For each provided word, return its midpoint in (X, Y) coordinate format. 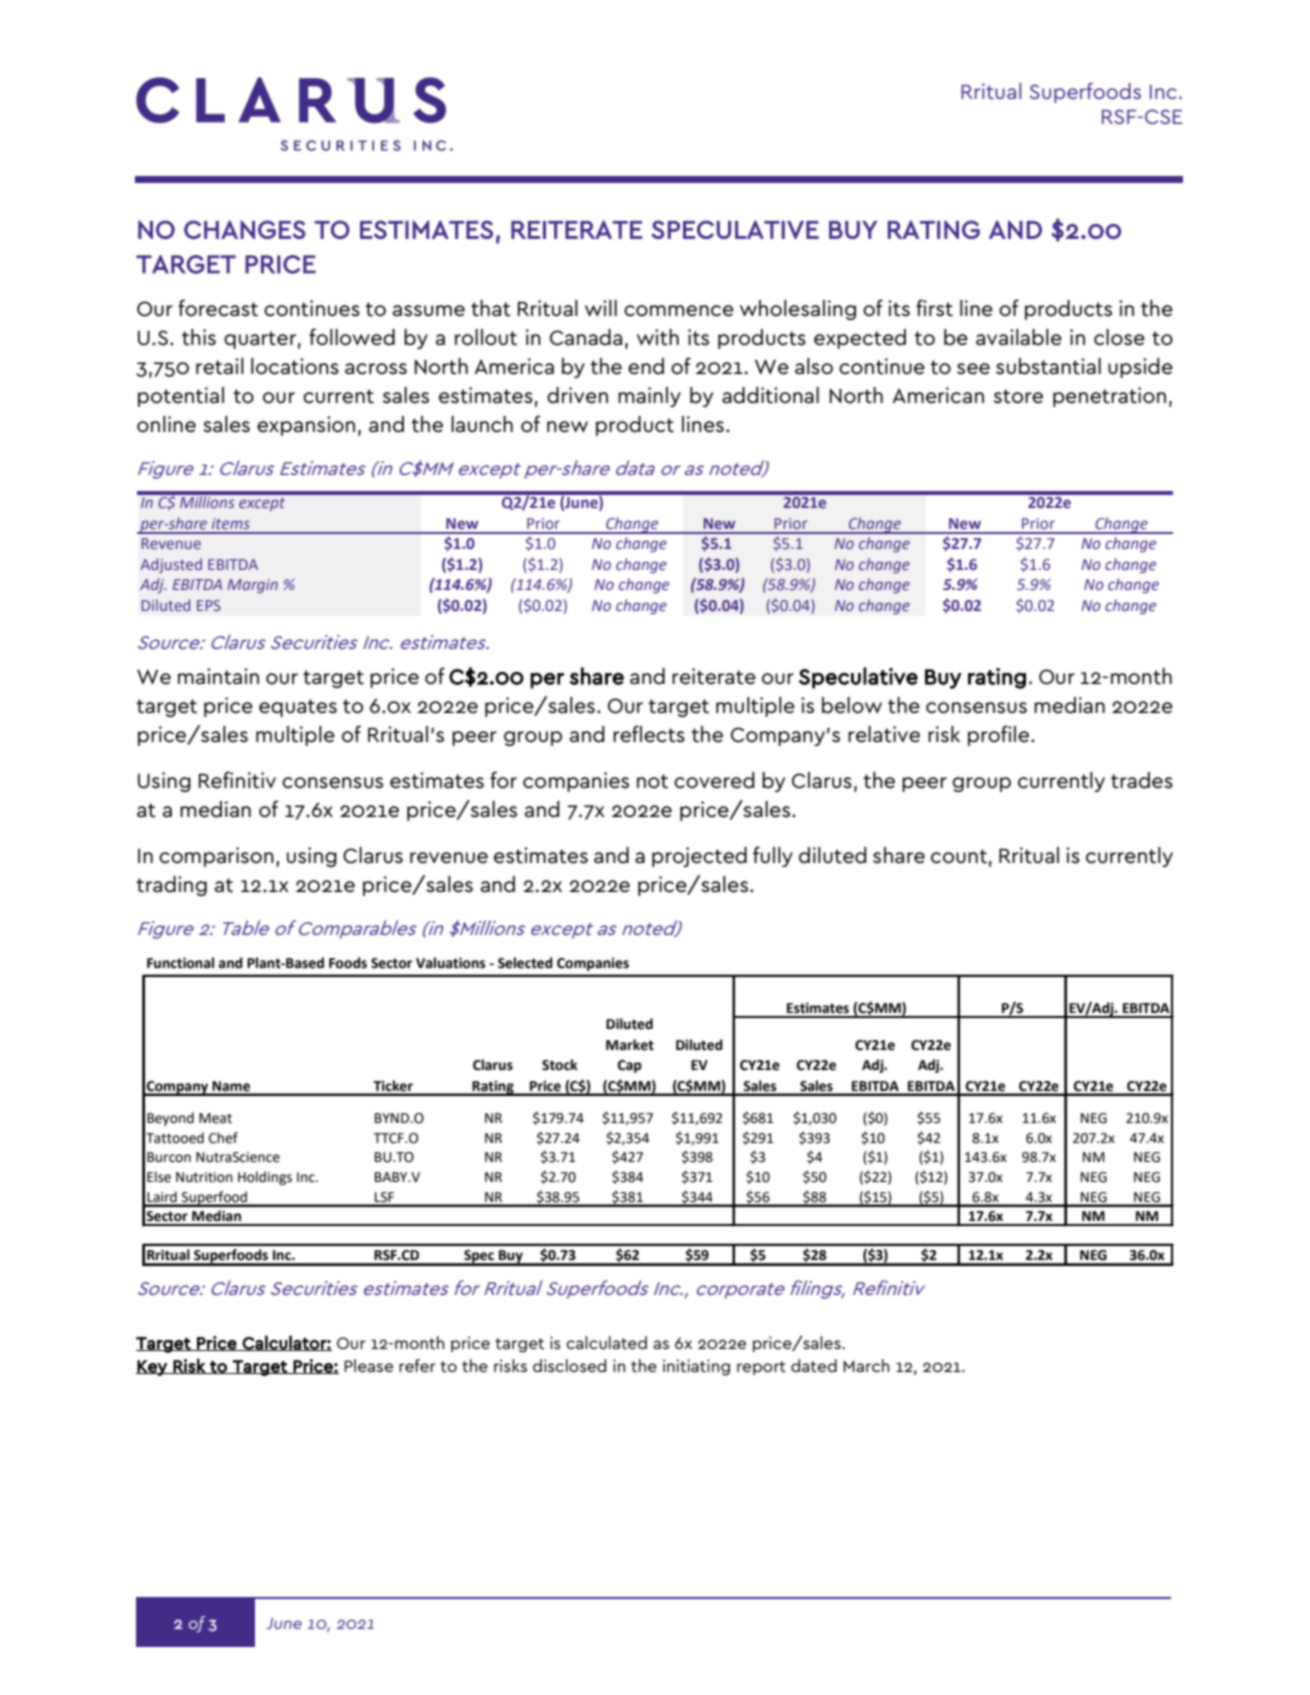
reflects (649, 734)
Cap (630, 1066)
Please (368, 1365)
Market (630, 1045)
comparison (216, 857)
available (1019, 337)
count (959, 856)
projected (699, 857)
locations (295, 366)
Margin (253, 586)
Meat (215, 1118)
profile (1000, 735)
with (658, 337)
